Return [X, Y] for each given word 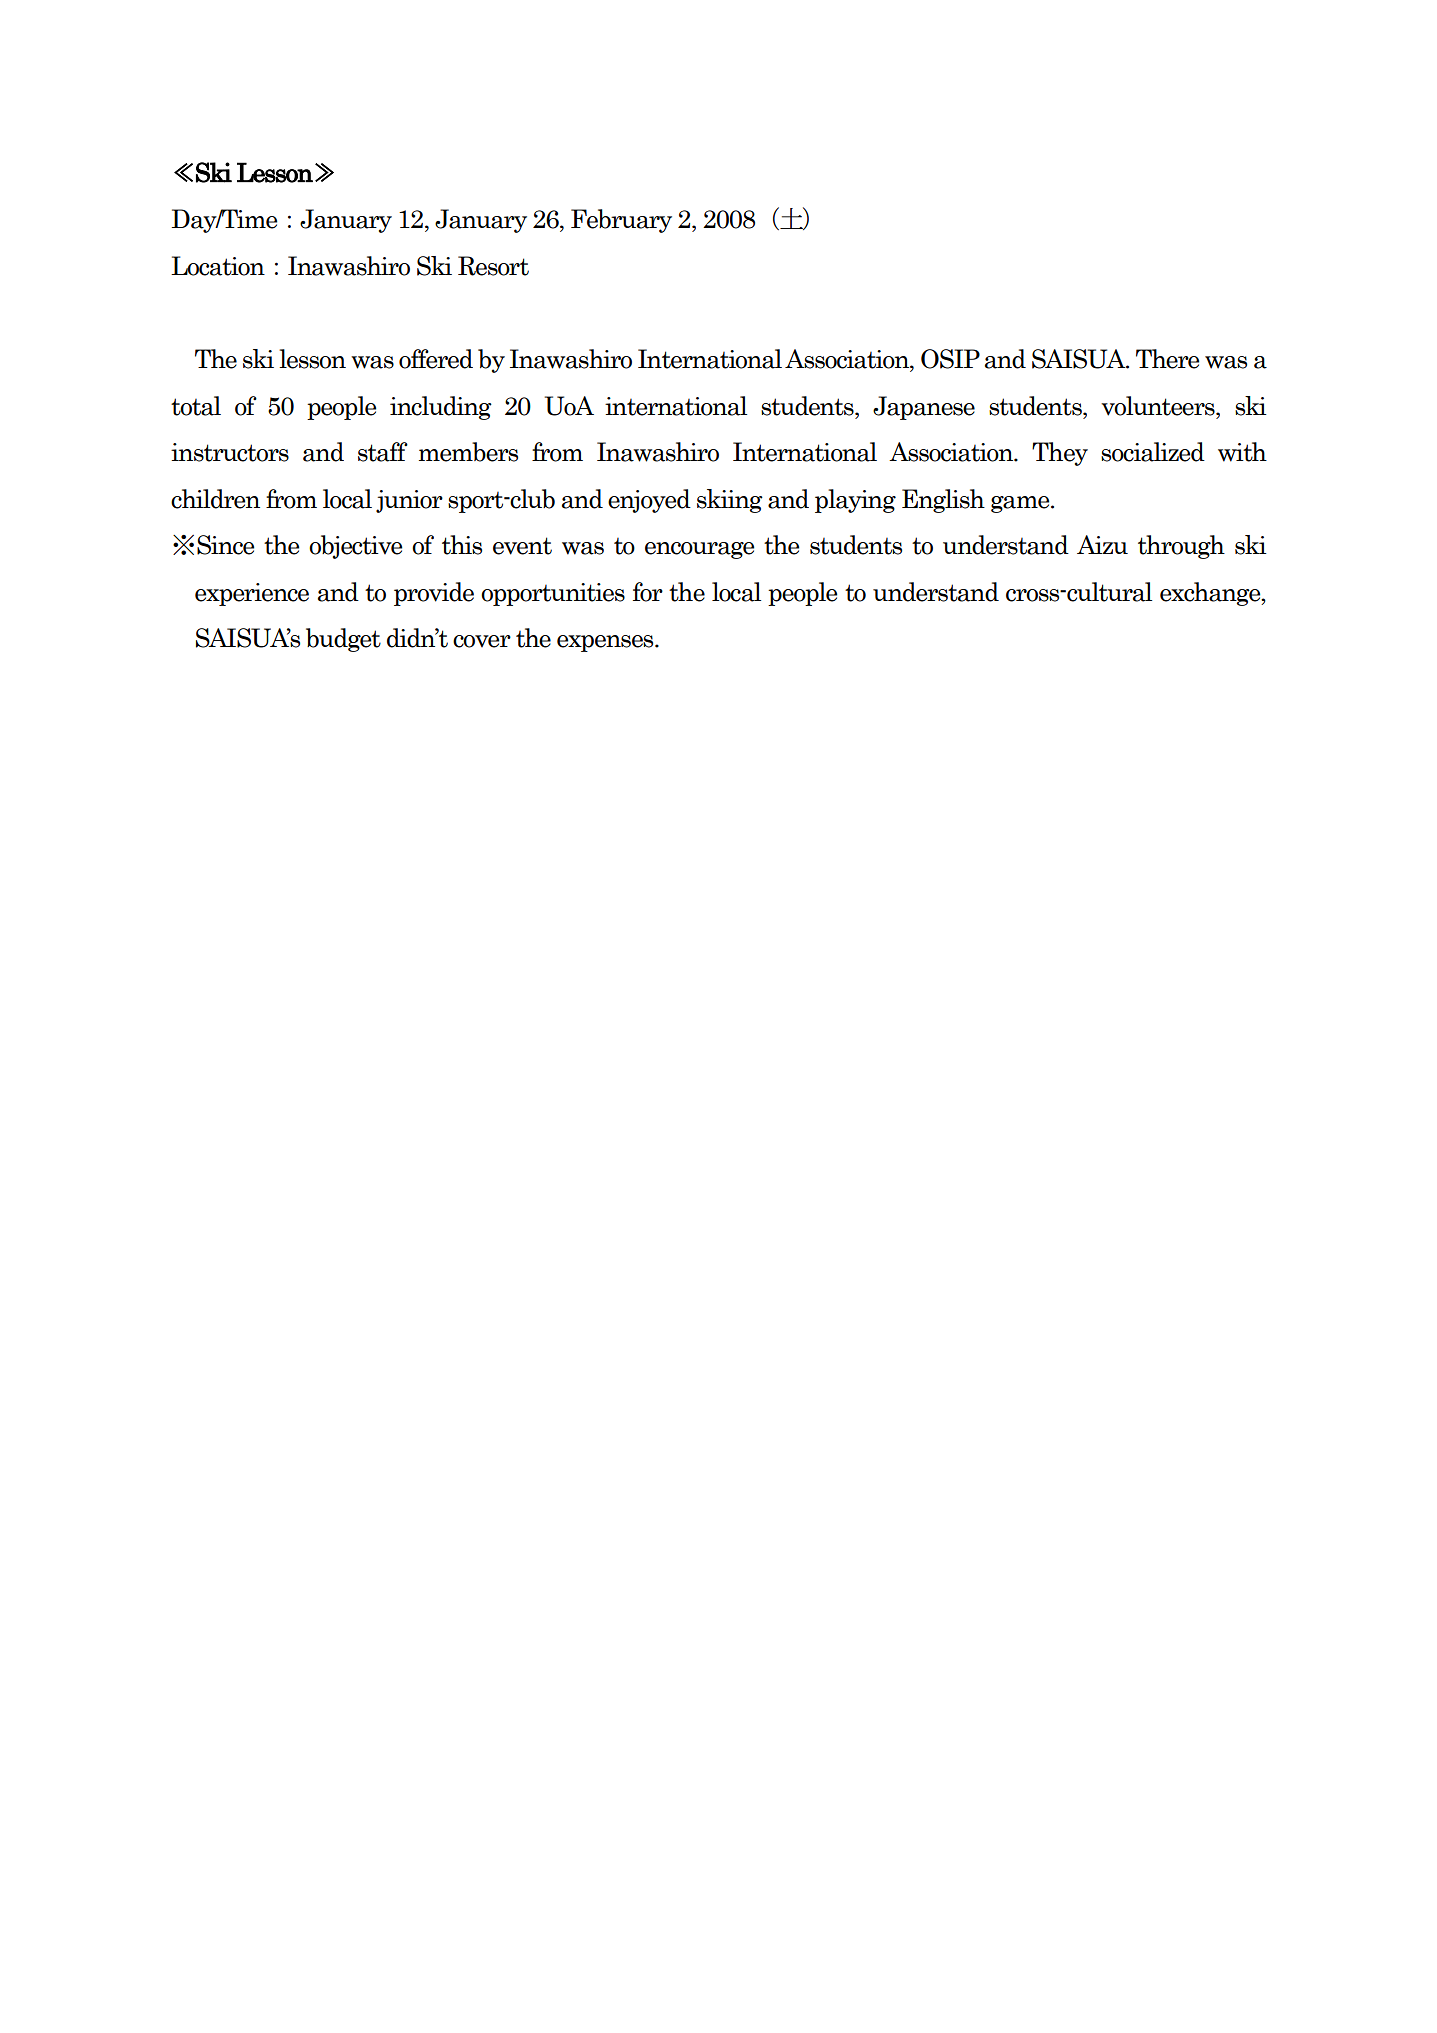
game [1021, 504]
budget [343, 640]
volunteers [1159, 406]
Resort [493, 266]
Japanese [924, 408]
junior [409, 501]
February [621, 221]
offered [436, 359]
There [1167, 359]
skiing [730, 501]
